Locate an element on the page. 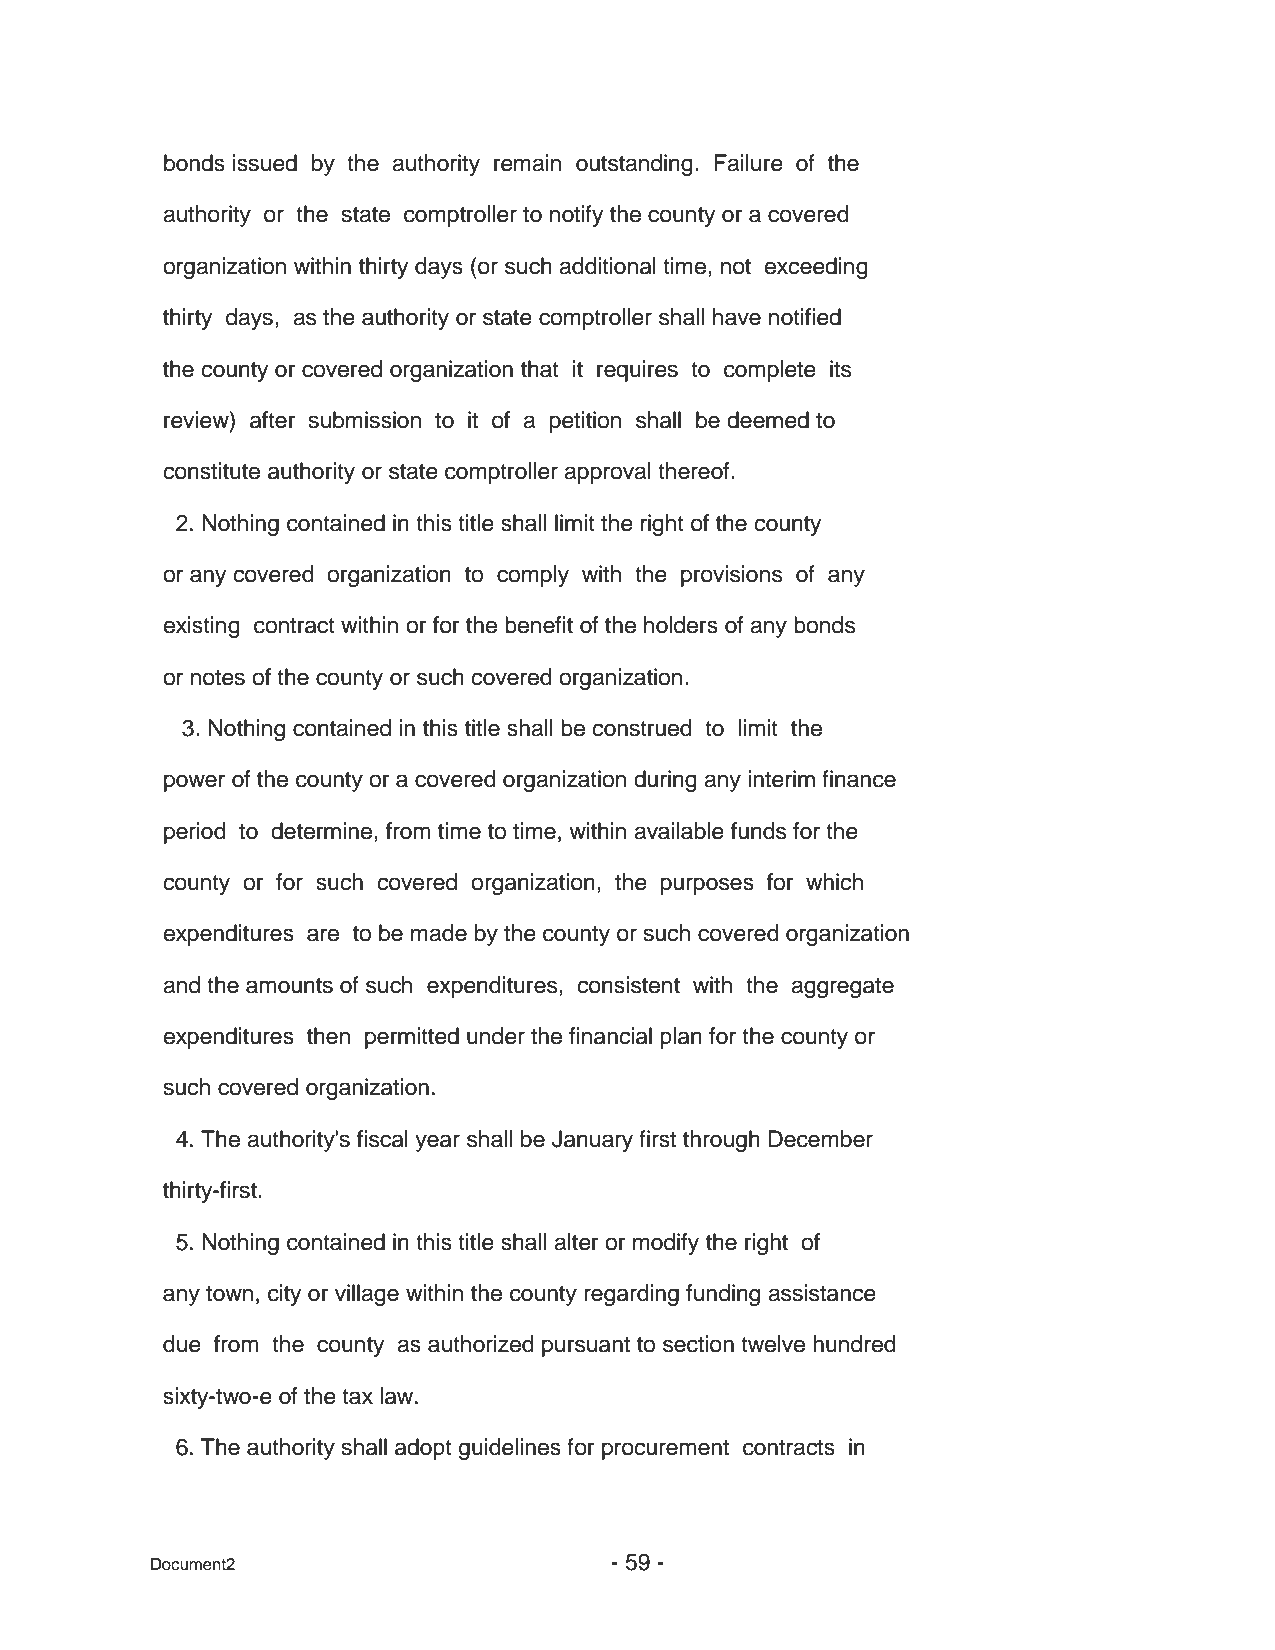 The width and height of the document is (1275, 1650). construed is located at coordinates (642, 728).
